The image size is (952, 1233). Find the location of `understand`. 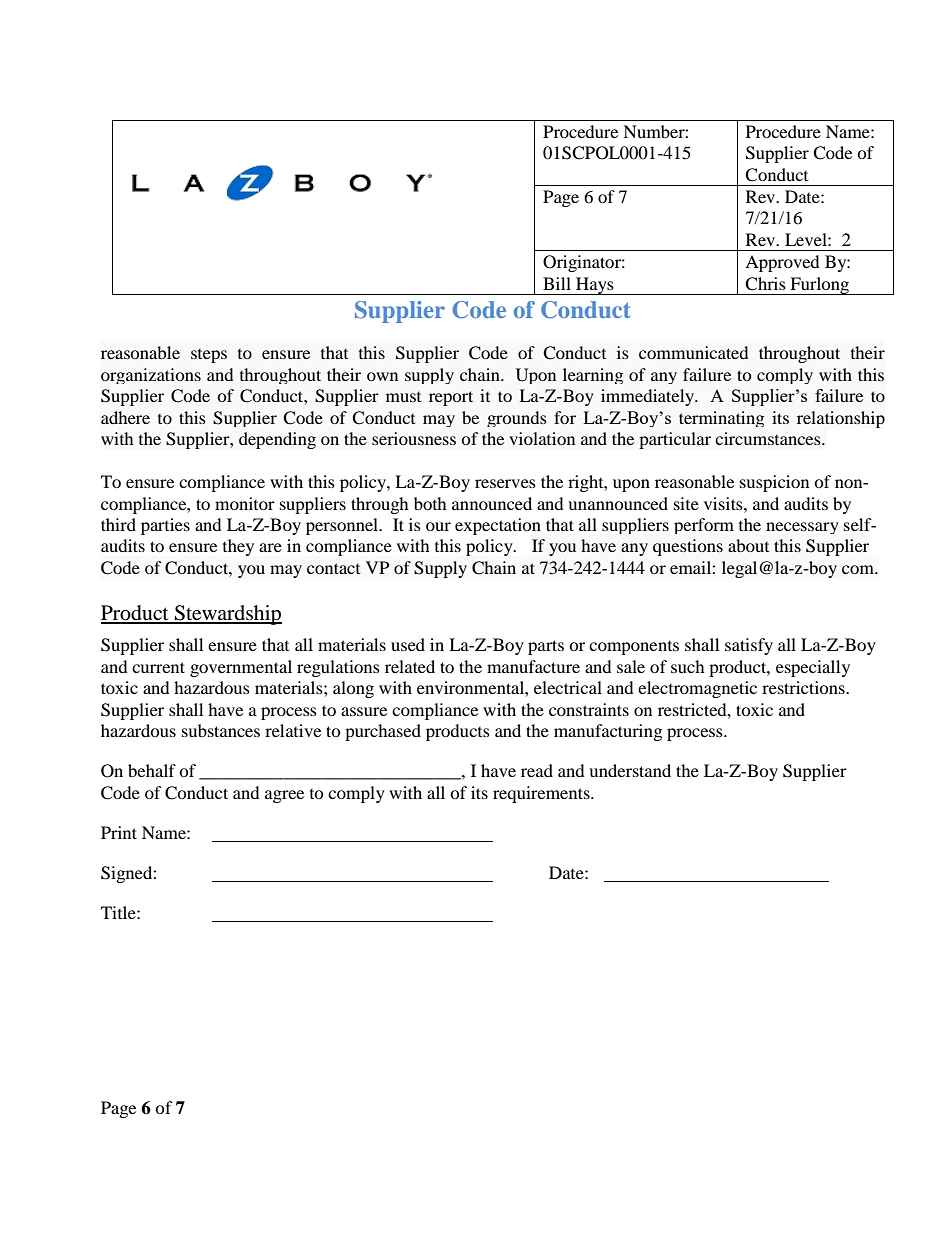

understand is located at coordinates (630, 770).
